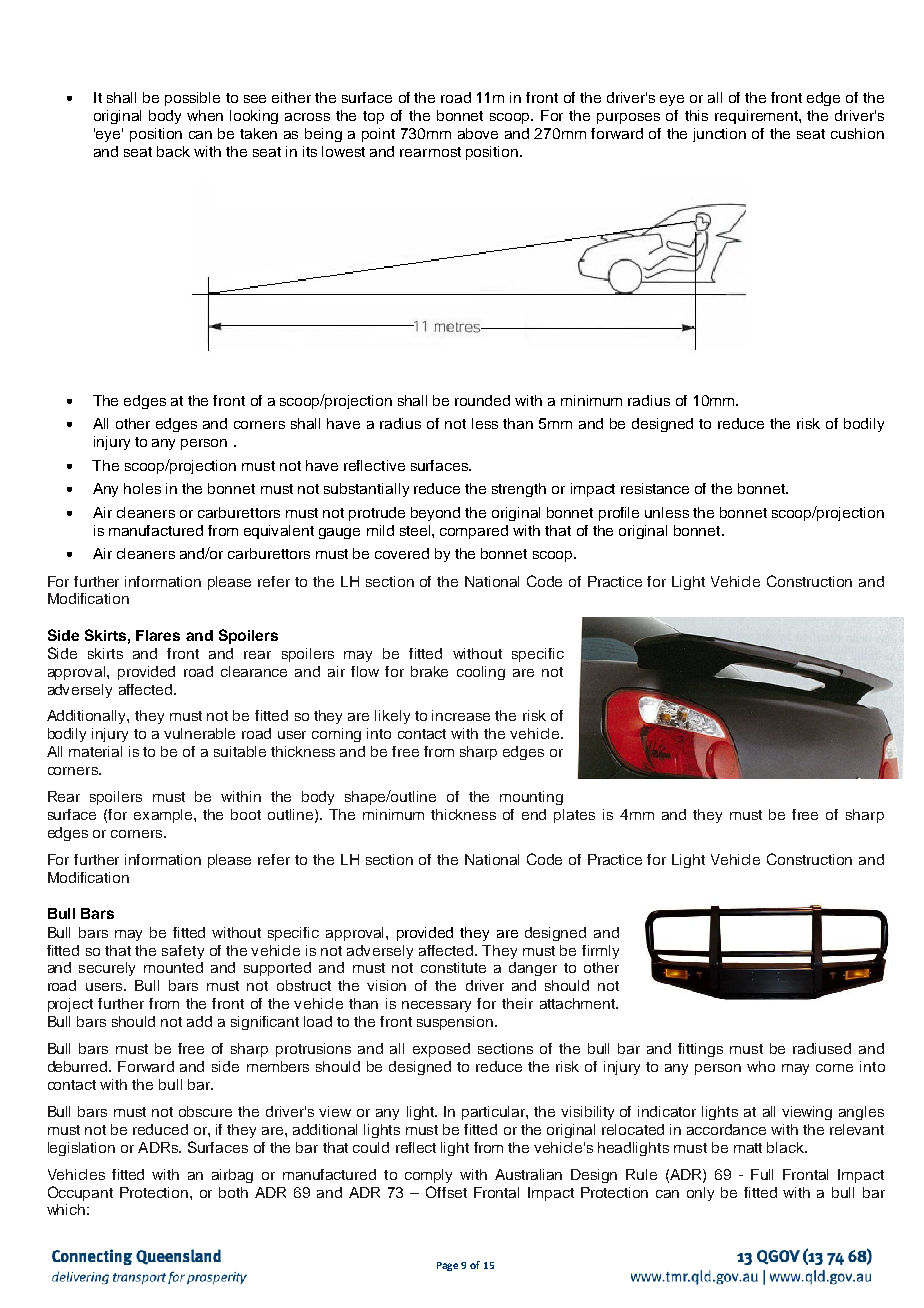 The image size is (924, 1308). I want to click on back, so click(173, 151).
